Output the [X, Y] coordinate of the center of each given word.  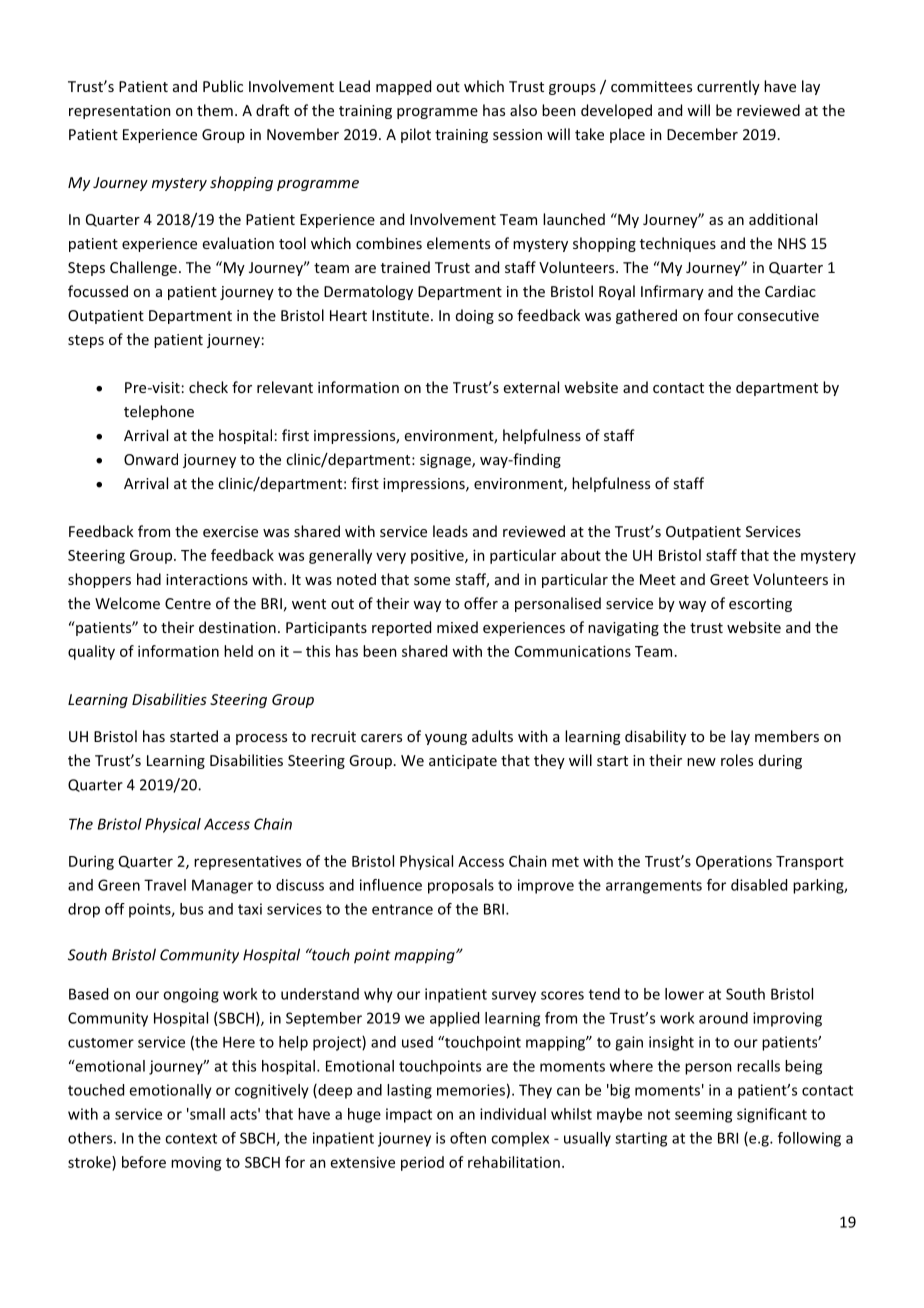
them [215, 110]
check [208, 387]
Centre [188, 603]
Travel [165, 885]
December [702, 134]
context [191, 1138]
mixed [457, 627]
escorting [760, 605]
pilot [416, 135]
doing [475, 316]
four [718, 315]
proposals [461, 886]
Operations [734, 862]
